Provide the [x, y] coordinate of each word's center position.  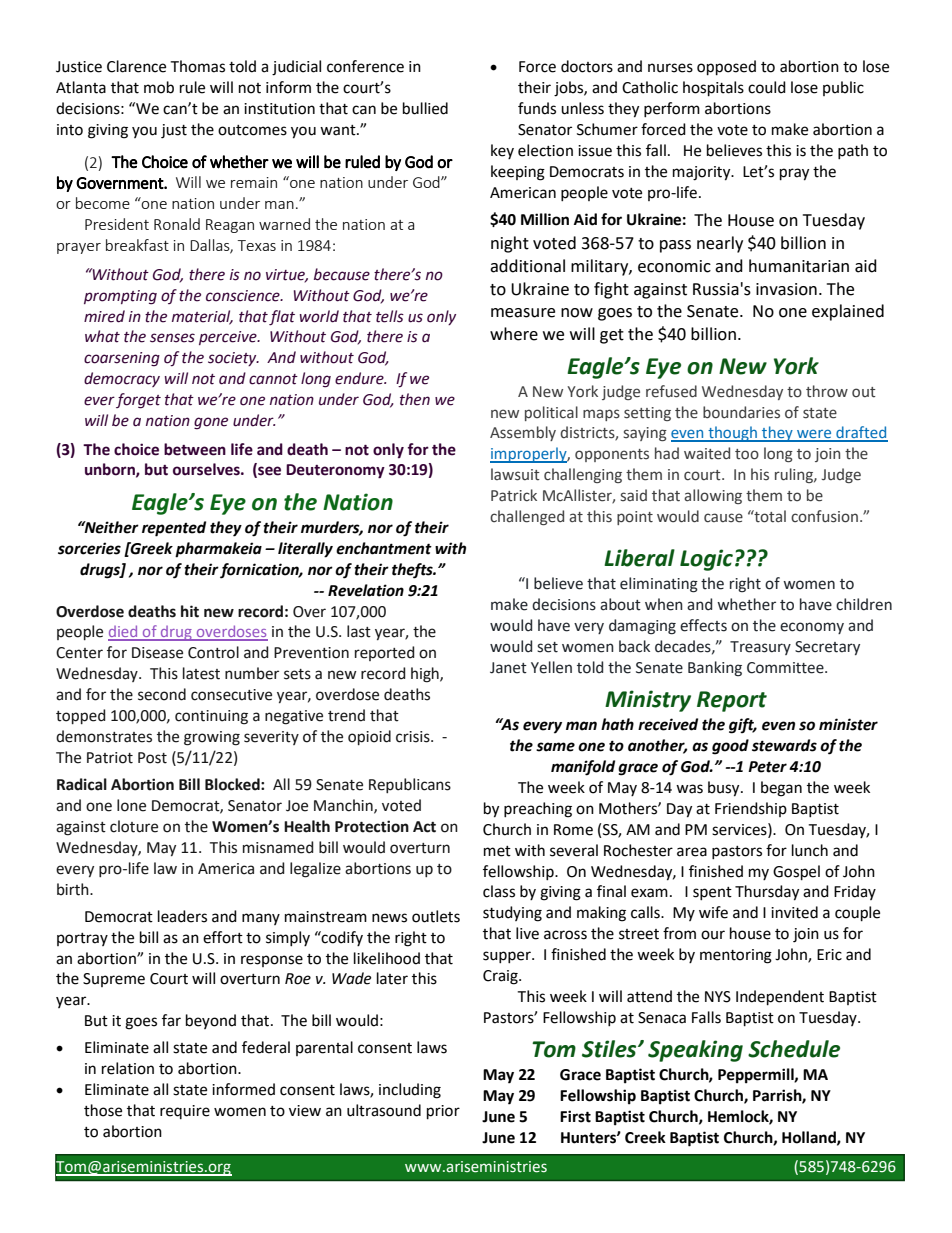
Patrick [514, 495]
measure [523, 313]
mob [159, 87]
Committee [786, 668]
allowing [713, 496]
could [767, 87]
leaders [182, 916]
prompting [120, 297]
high [426, 675]
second [162, 694]
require [185, 1112]
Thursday [767, 893]
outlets [436, 916]
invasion [786, 289]
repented [174, 529]
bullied [425, 108]
